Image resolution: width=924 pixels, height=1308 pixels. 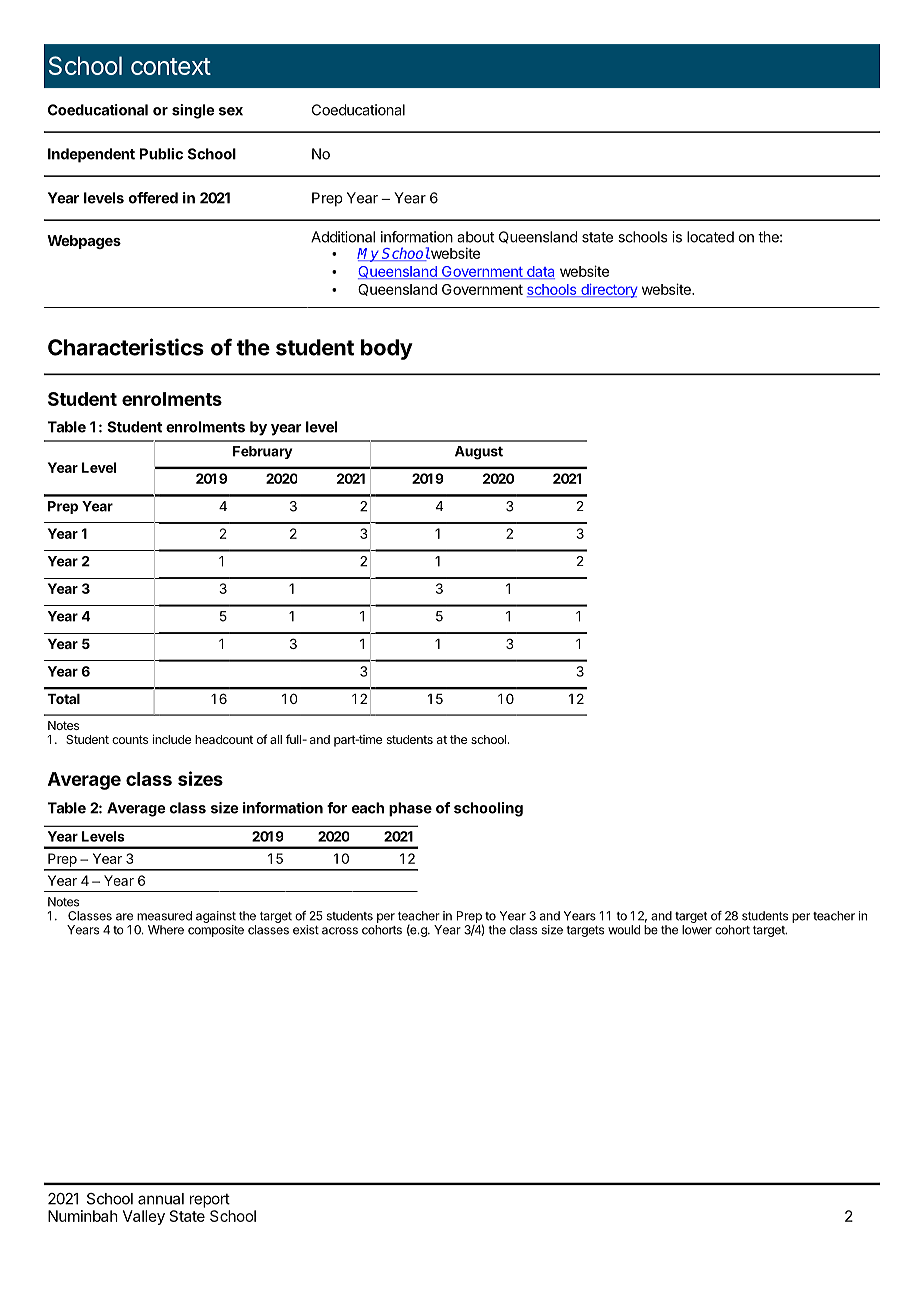 I want to click on sex, so click(x=231, y=111).
